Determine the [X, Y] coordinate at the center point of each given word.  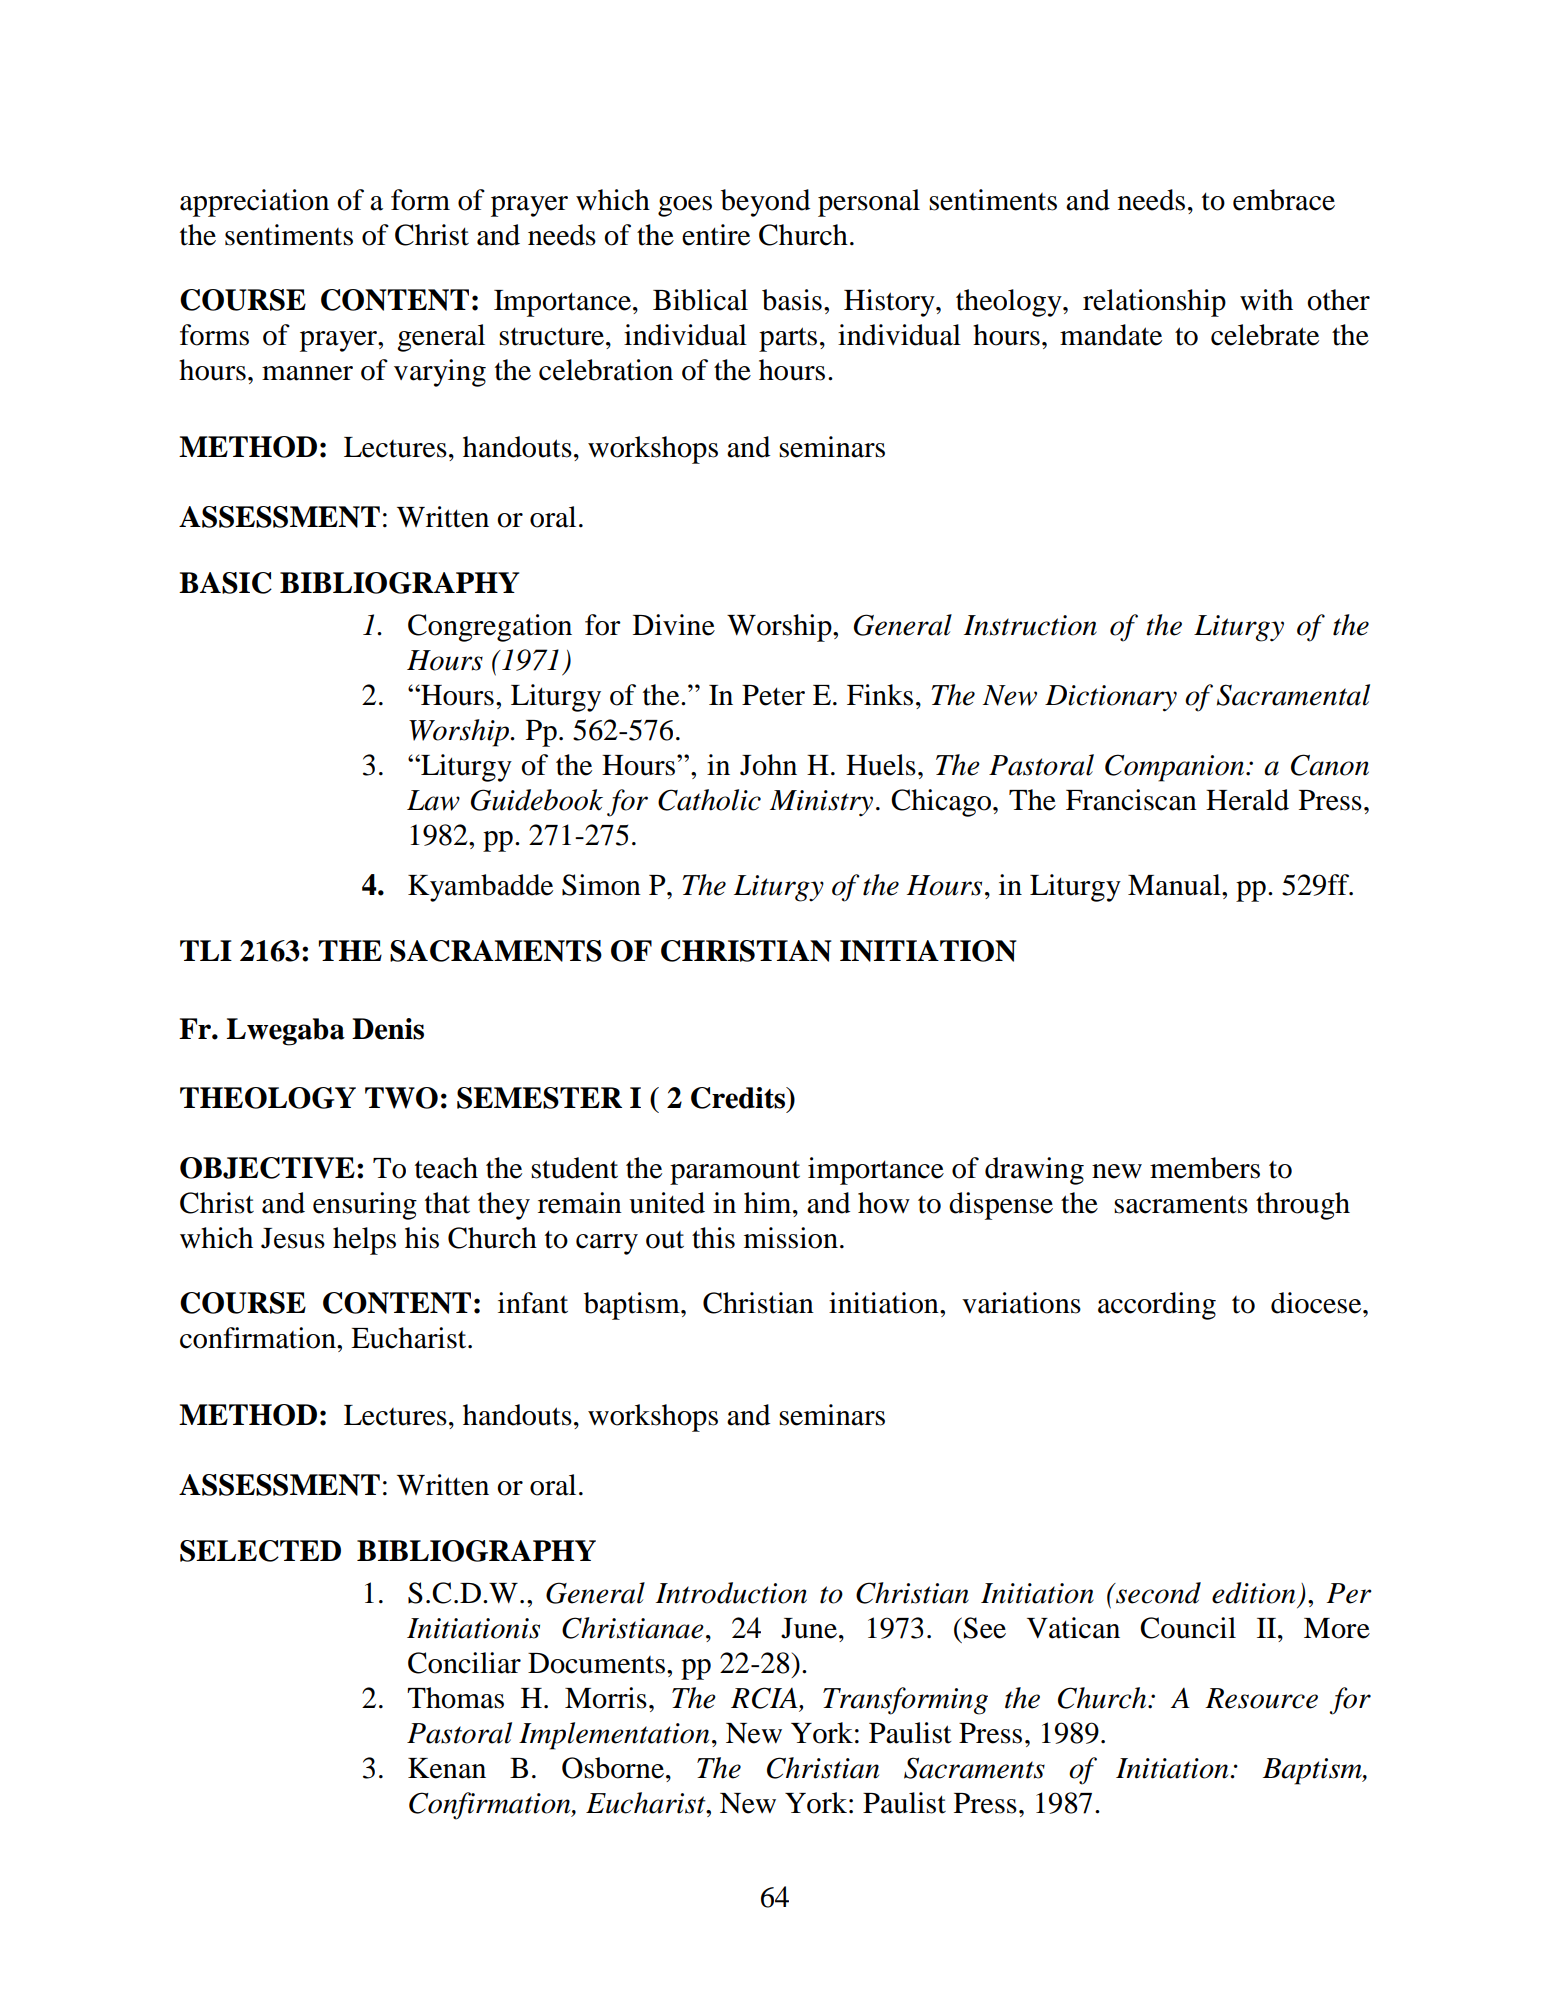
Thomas [455, 1698]
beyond [765, 203]
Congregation [490, 628]
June [809, 1628]
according [1157, 1306]
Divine [674, 625]
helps [364, 1241]
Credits [739, 1098]
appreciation [254, 203]
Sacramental [1293, 695]
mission [791, 1238]
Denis [388, 1029]
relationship [1154, 303]
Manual [1175, 885]
